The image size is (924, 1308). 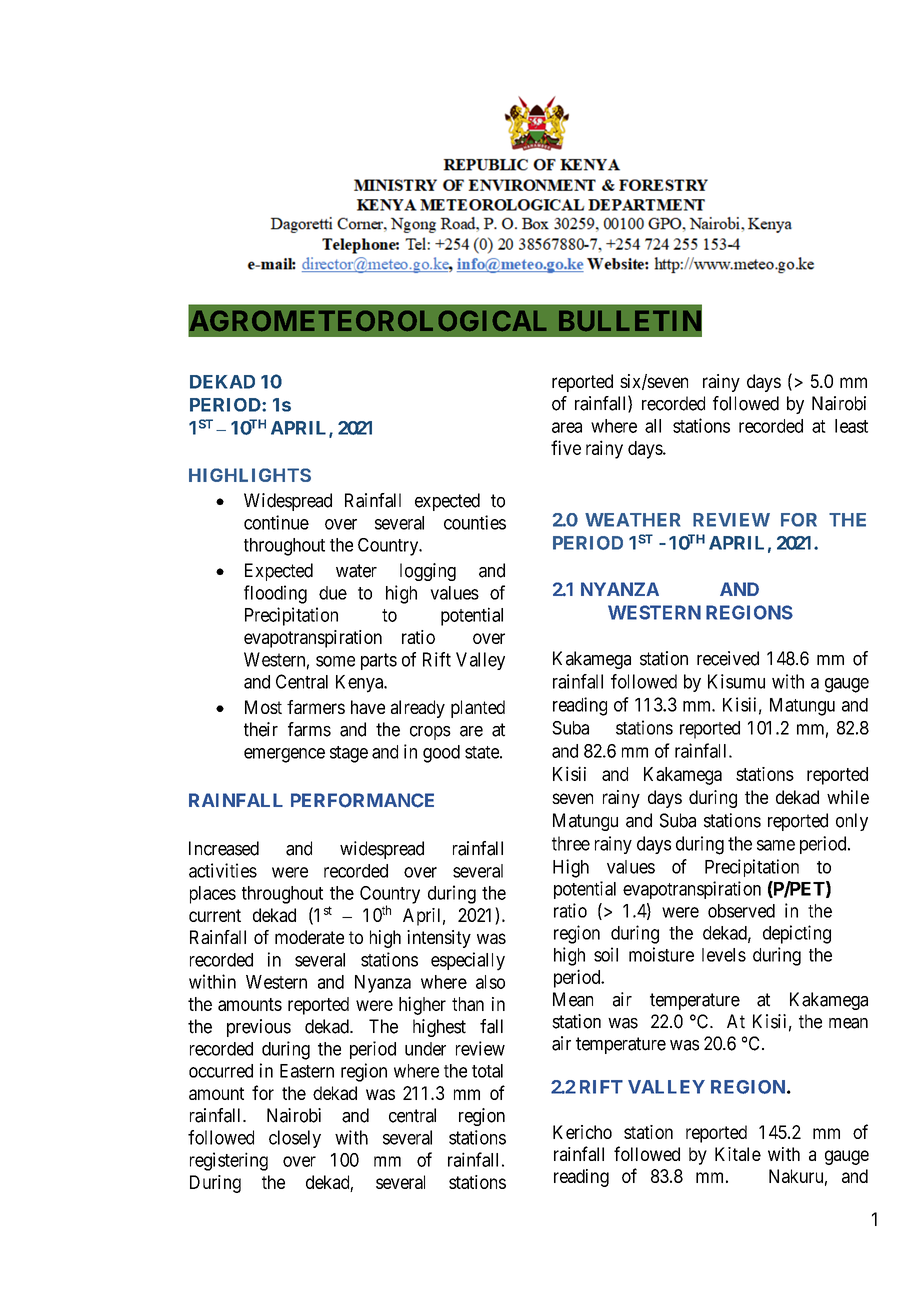 I want to click on total, so click(x=487, y=1071).
